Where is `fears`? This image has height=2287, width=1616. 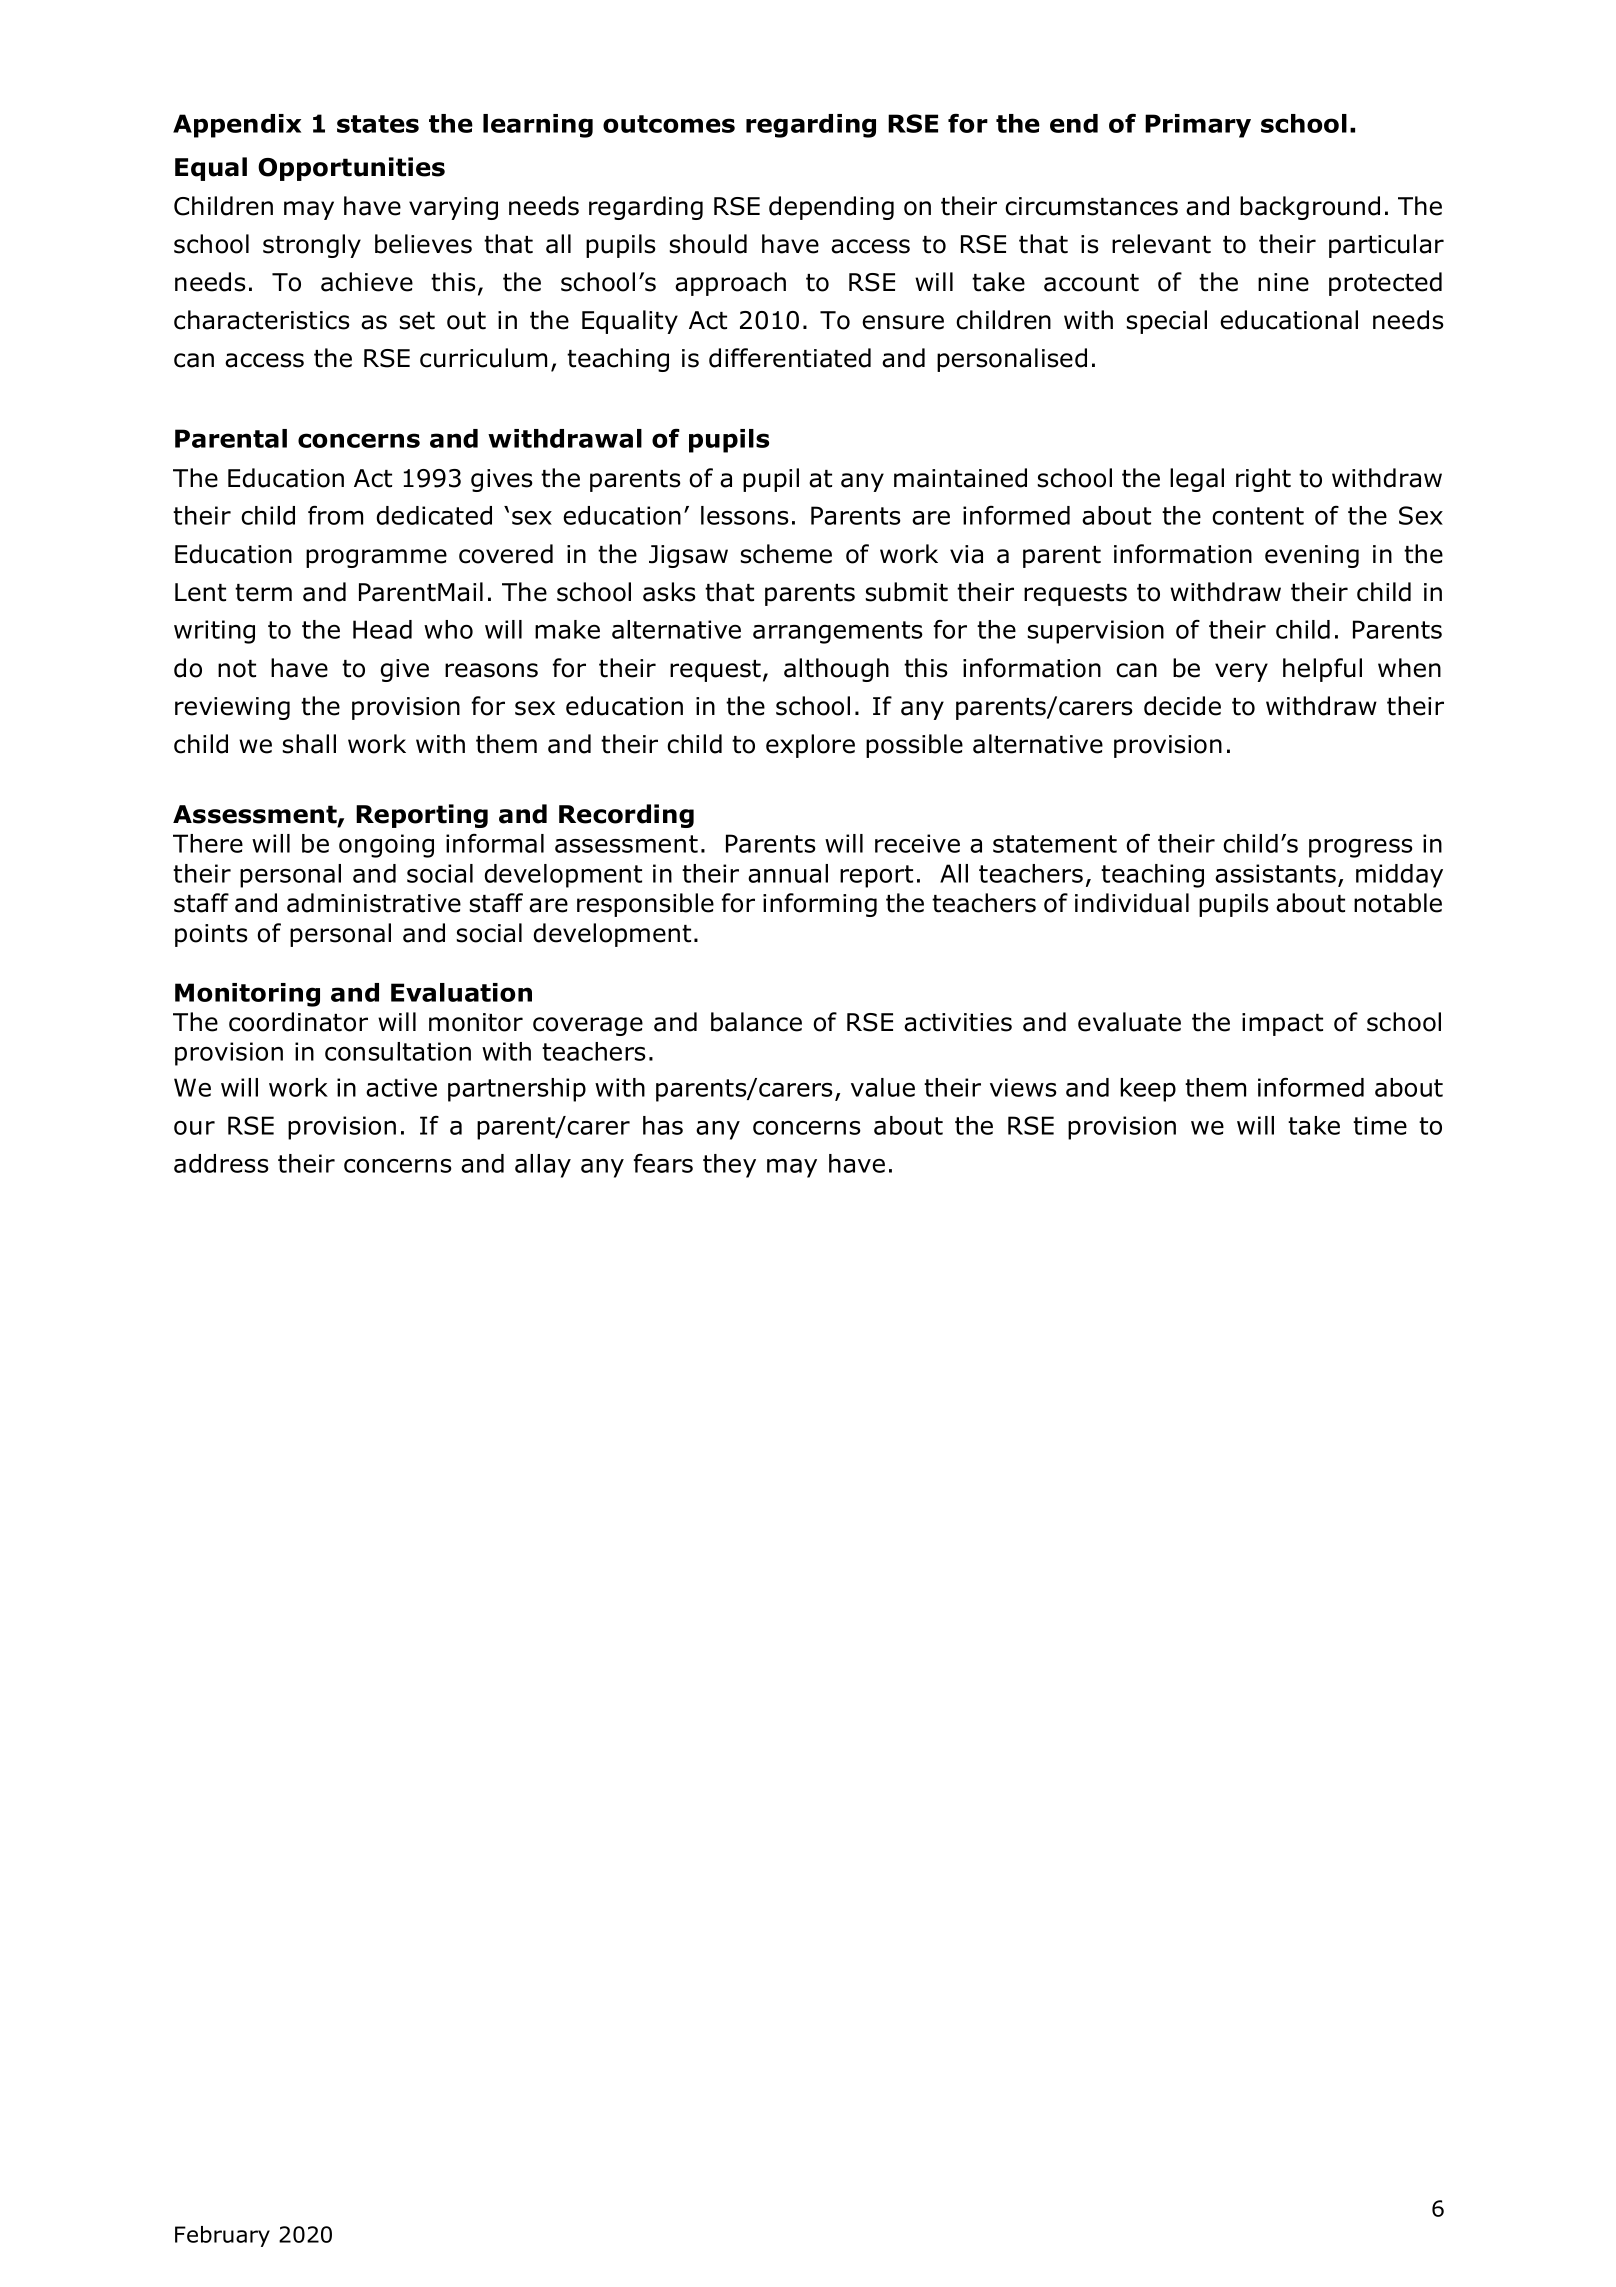
fears is located at coordinates (663, 1163).
